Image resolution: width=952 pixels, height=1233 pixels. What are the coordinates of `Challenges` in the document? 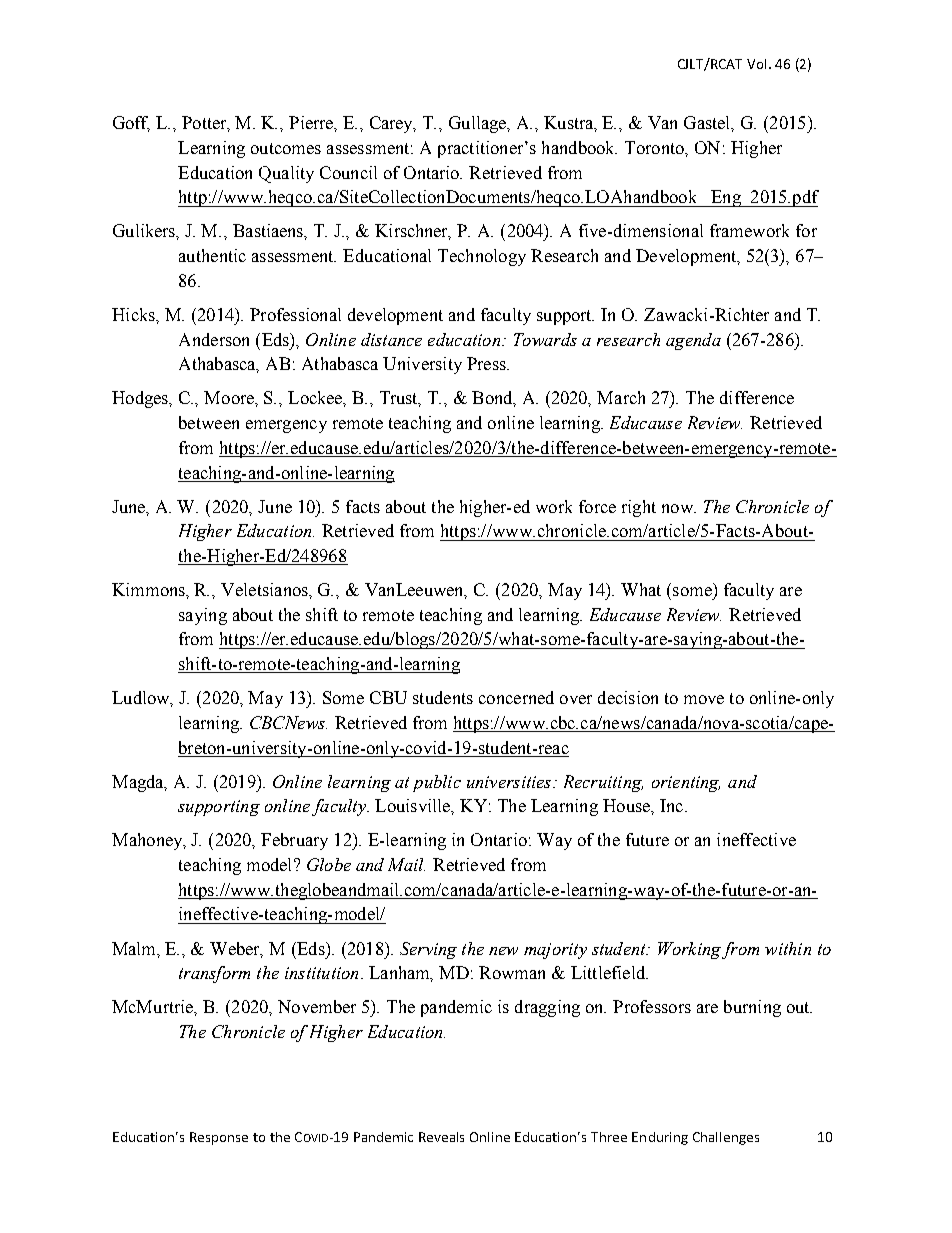 It's located at (726, 1138).
